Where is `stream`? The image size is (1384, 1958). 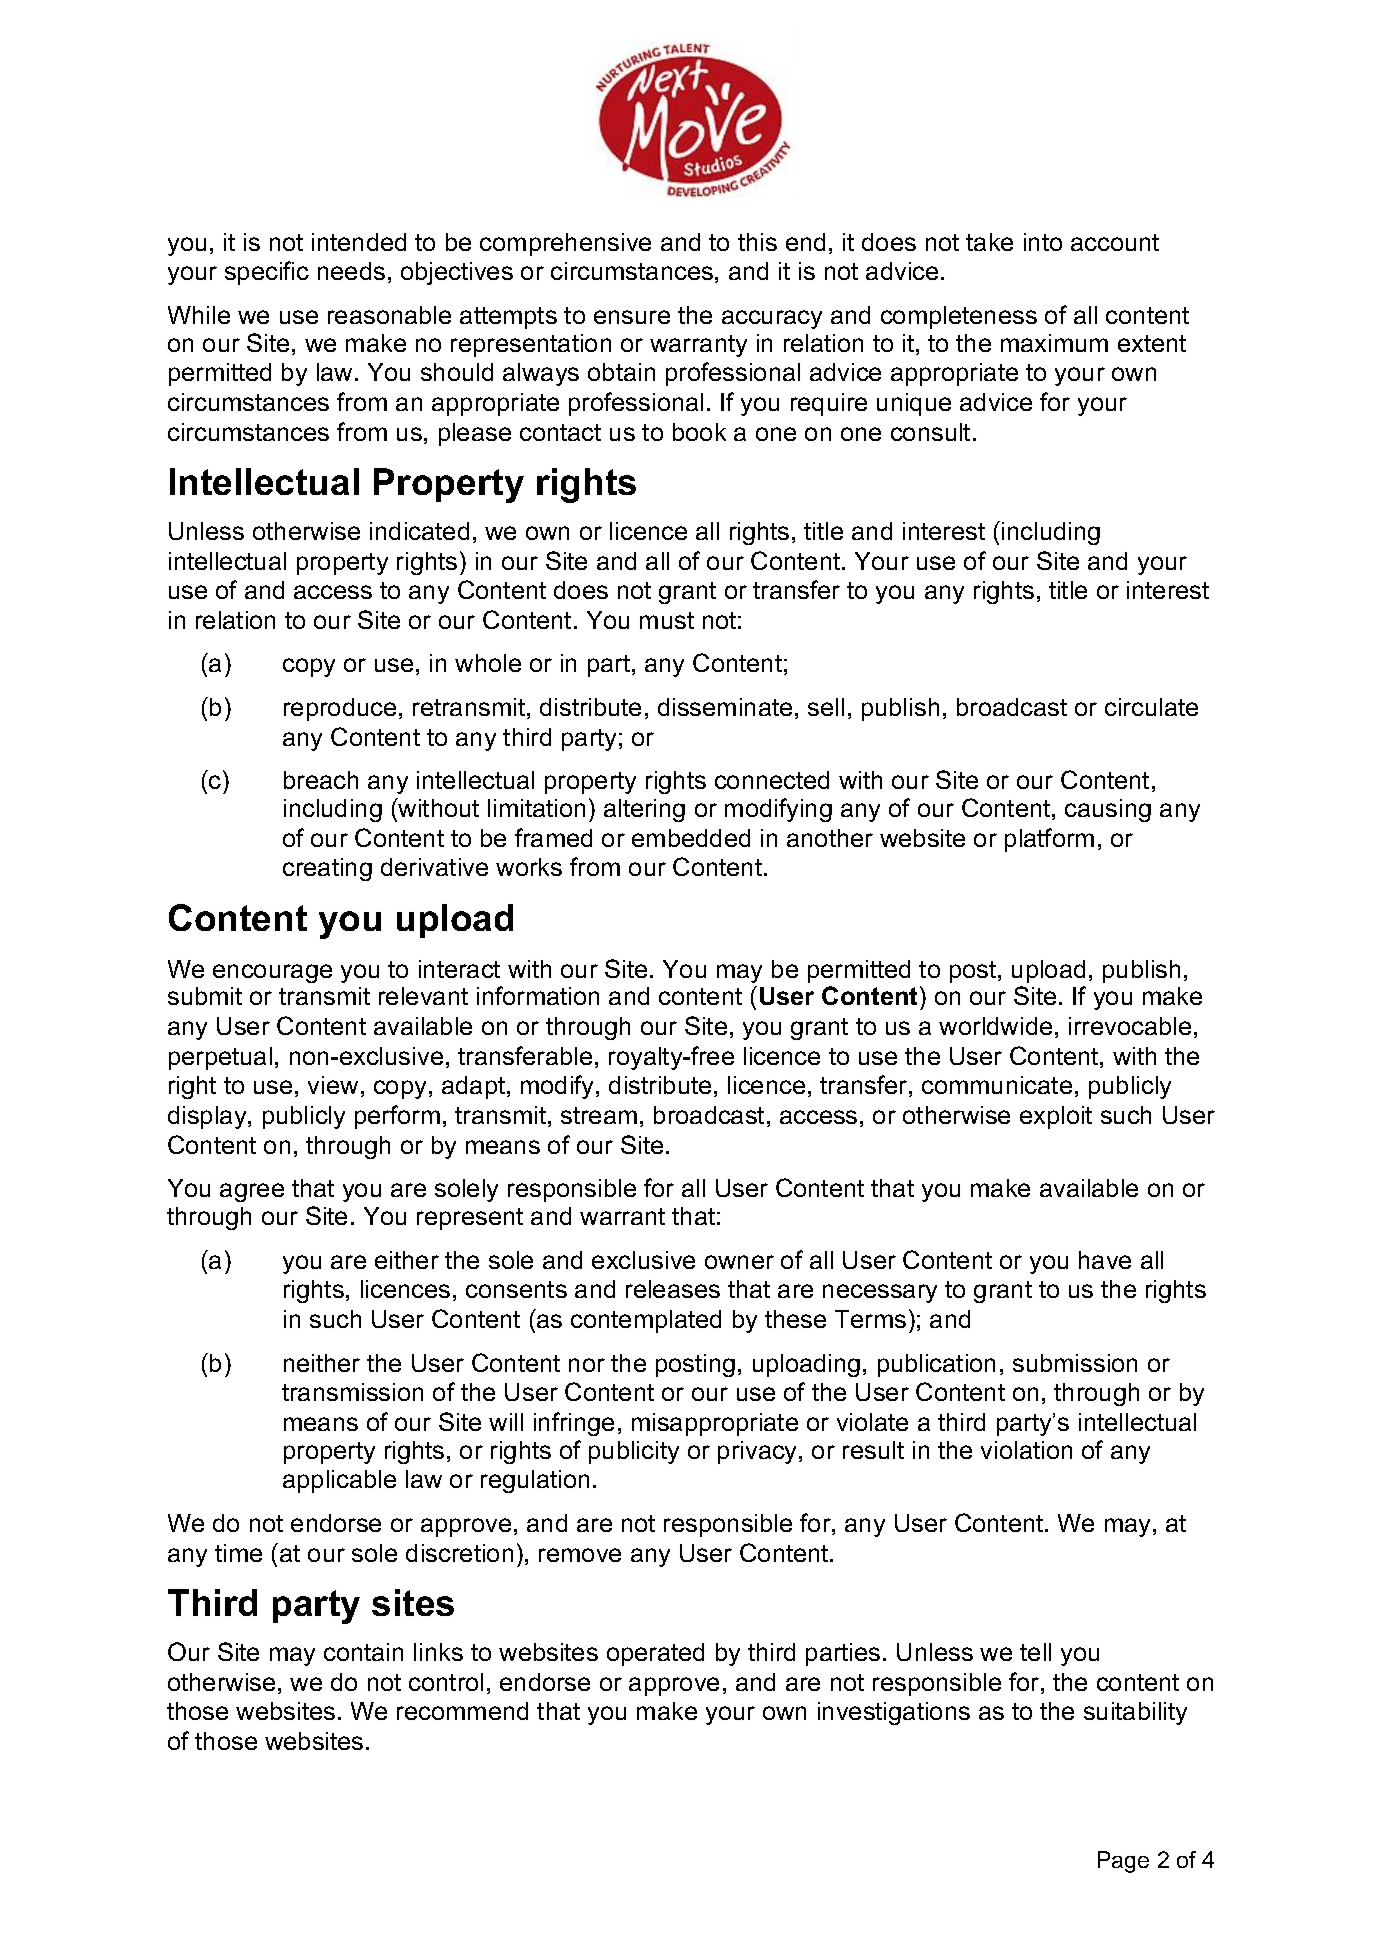
stream is located at coordinates (599, 1115).
